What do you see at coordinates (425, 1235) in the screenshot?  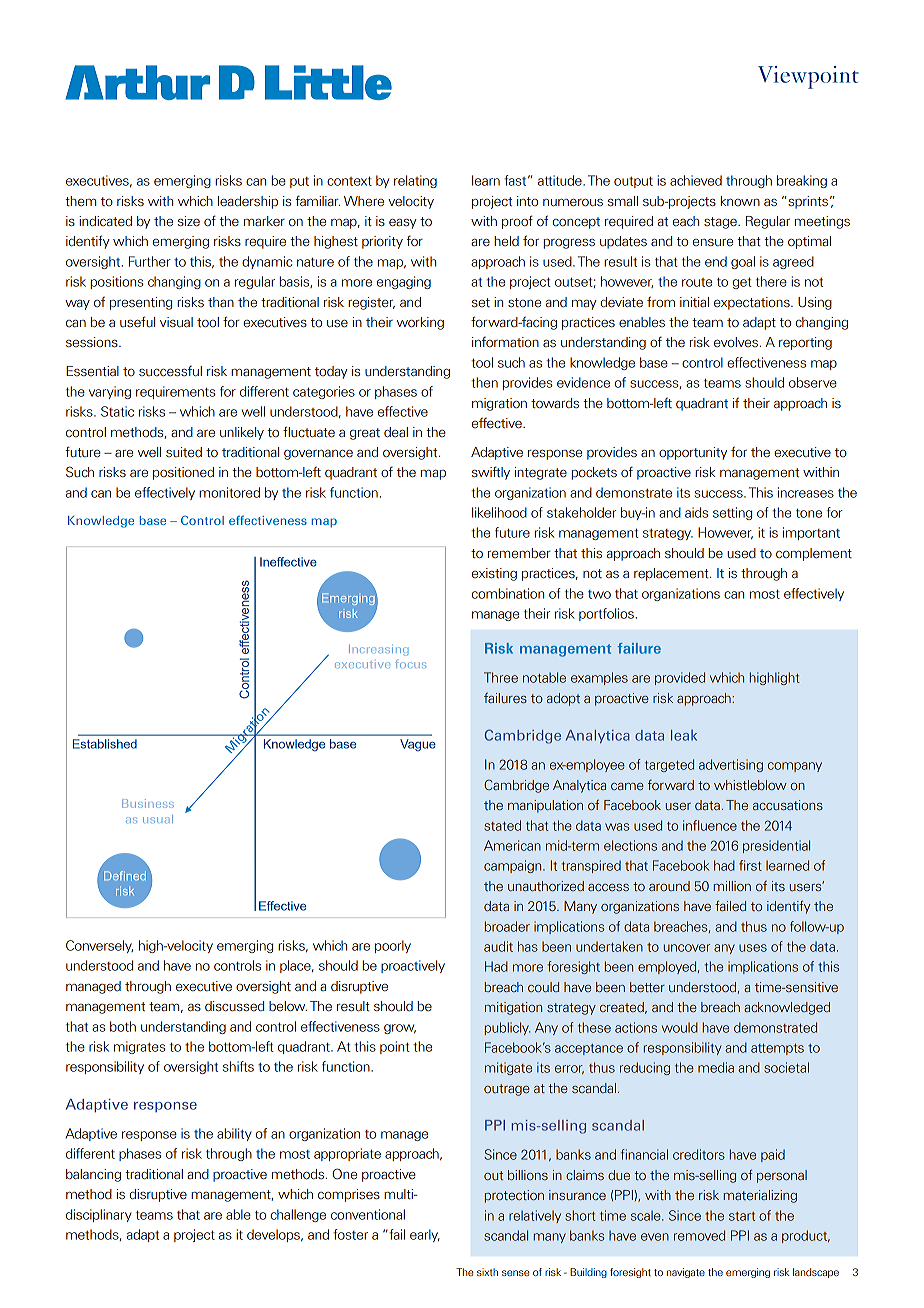 I see `early` at bounding box center [425, 1235].
